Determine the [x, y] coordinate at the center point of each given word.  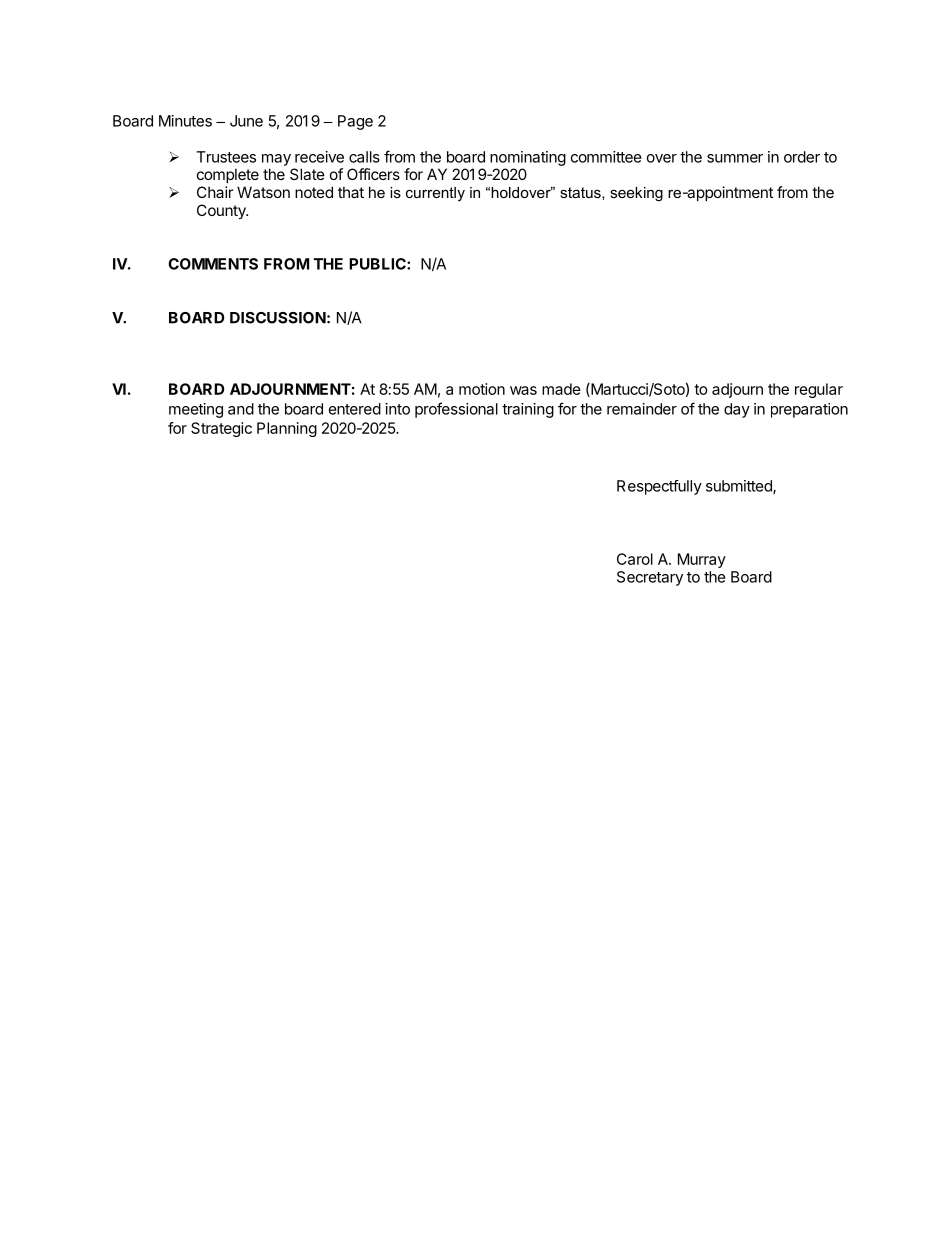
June [246, 121]
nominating [528, 158]
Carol [635, 559]
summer [735, 158]
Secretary [650, 578]
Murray [702, 560]
